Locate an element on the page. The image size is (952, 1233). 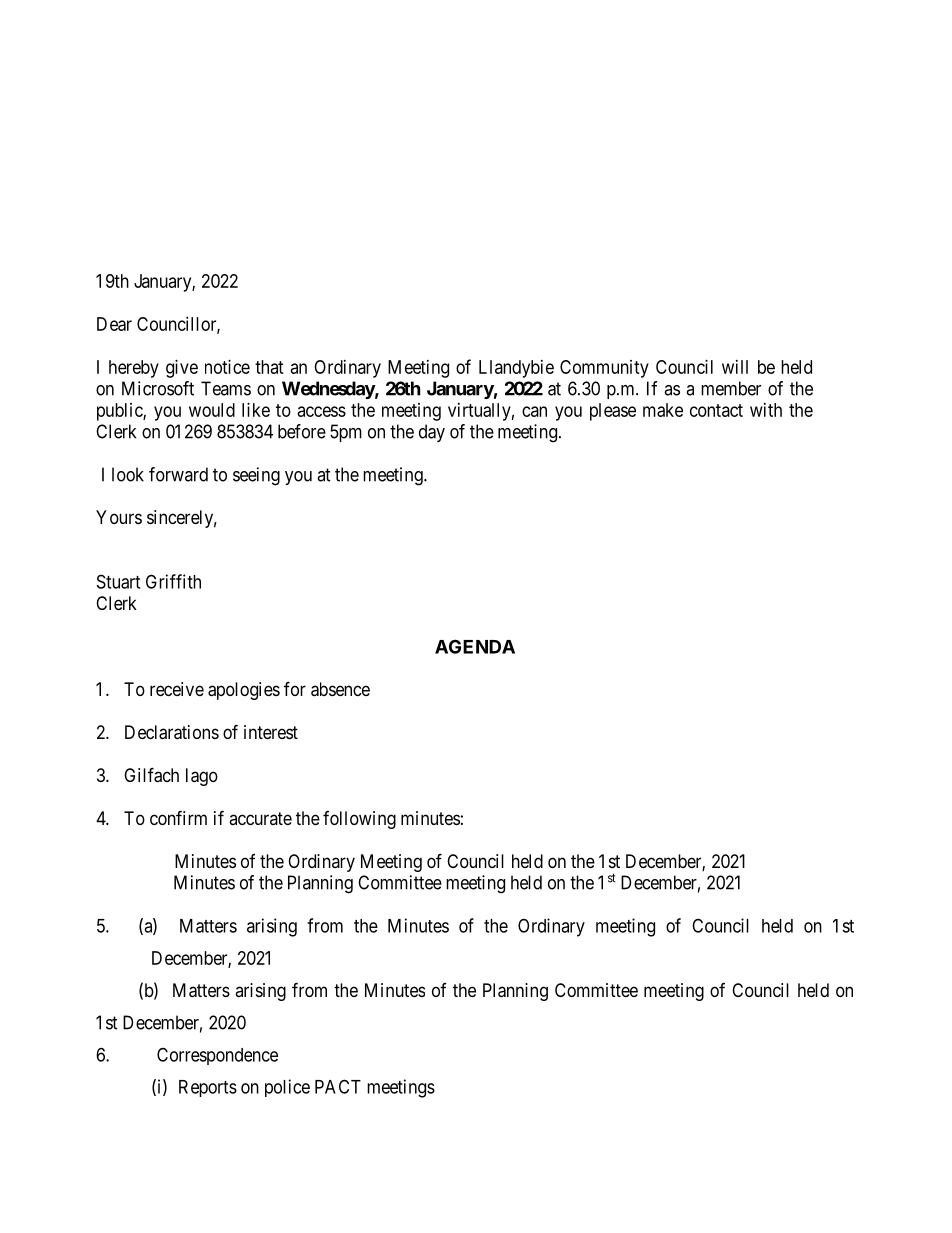
can is located at coordinates (534, 411).
